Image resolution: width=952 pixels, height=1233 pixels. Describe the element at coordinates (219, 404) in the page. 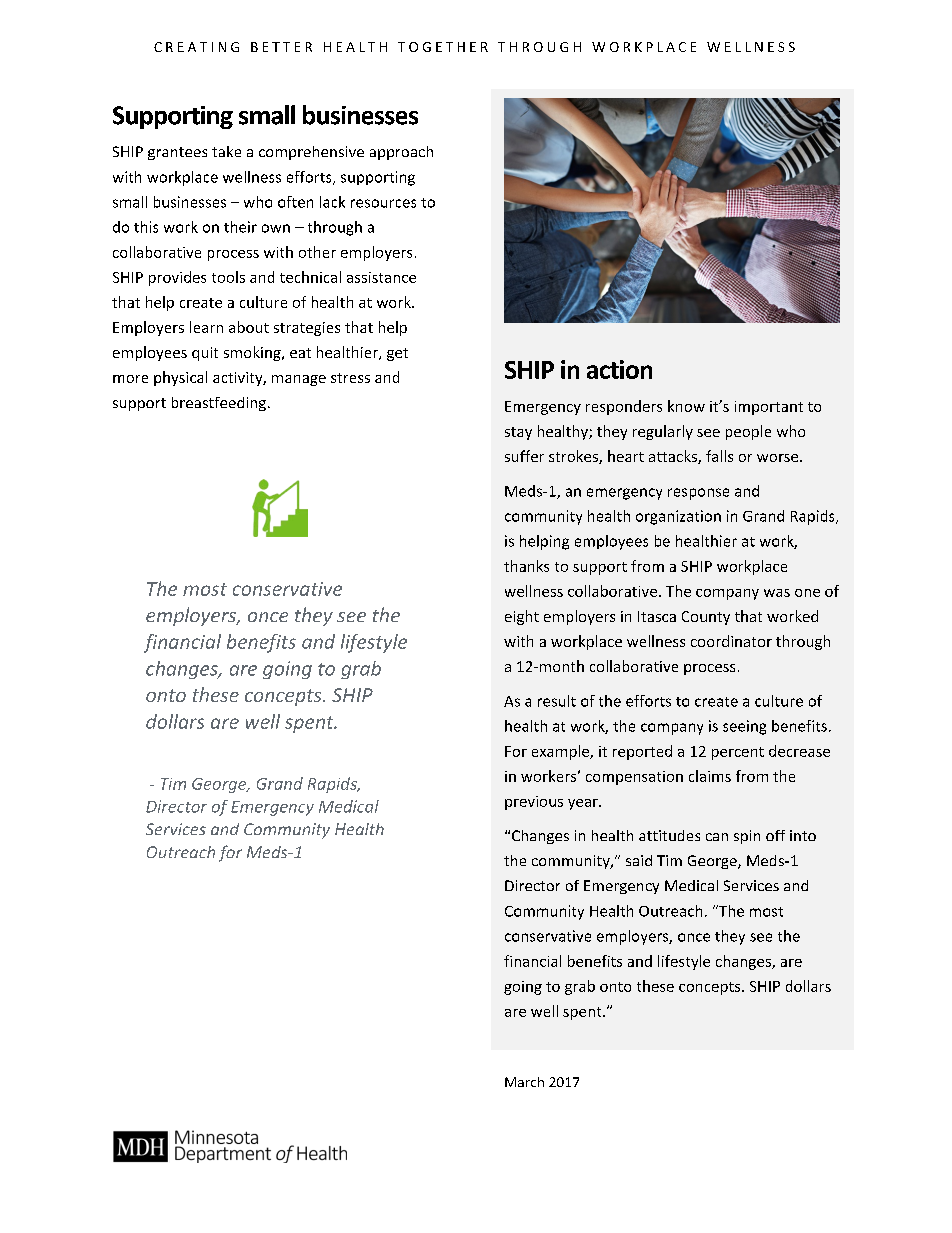

I see `breastfeeding` at that location.
